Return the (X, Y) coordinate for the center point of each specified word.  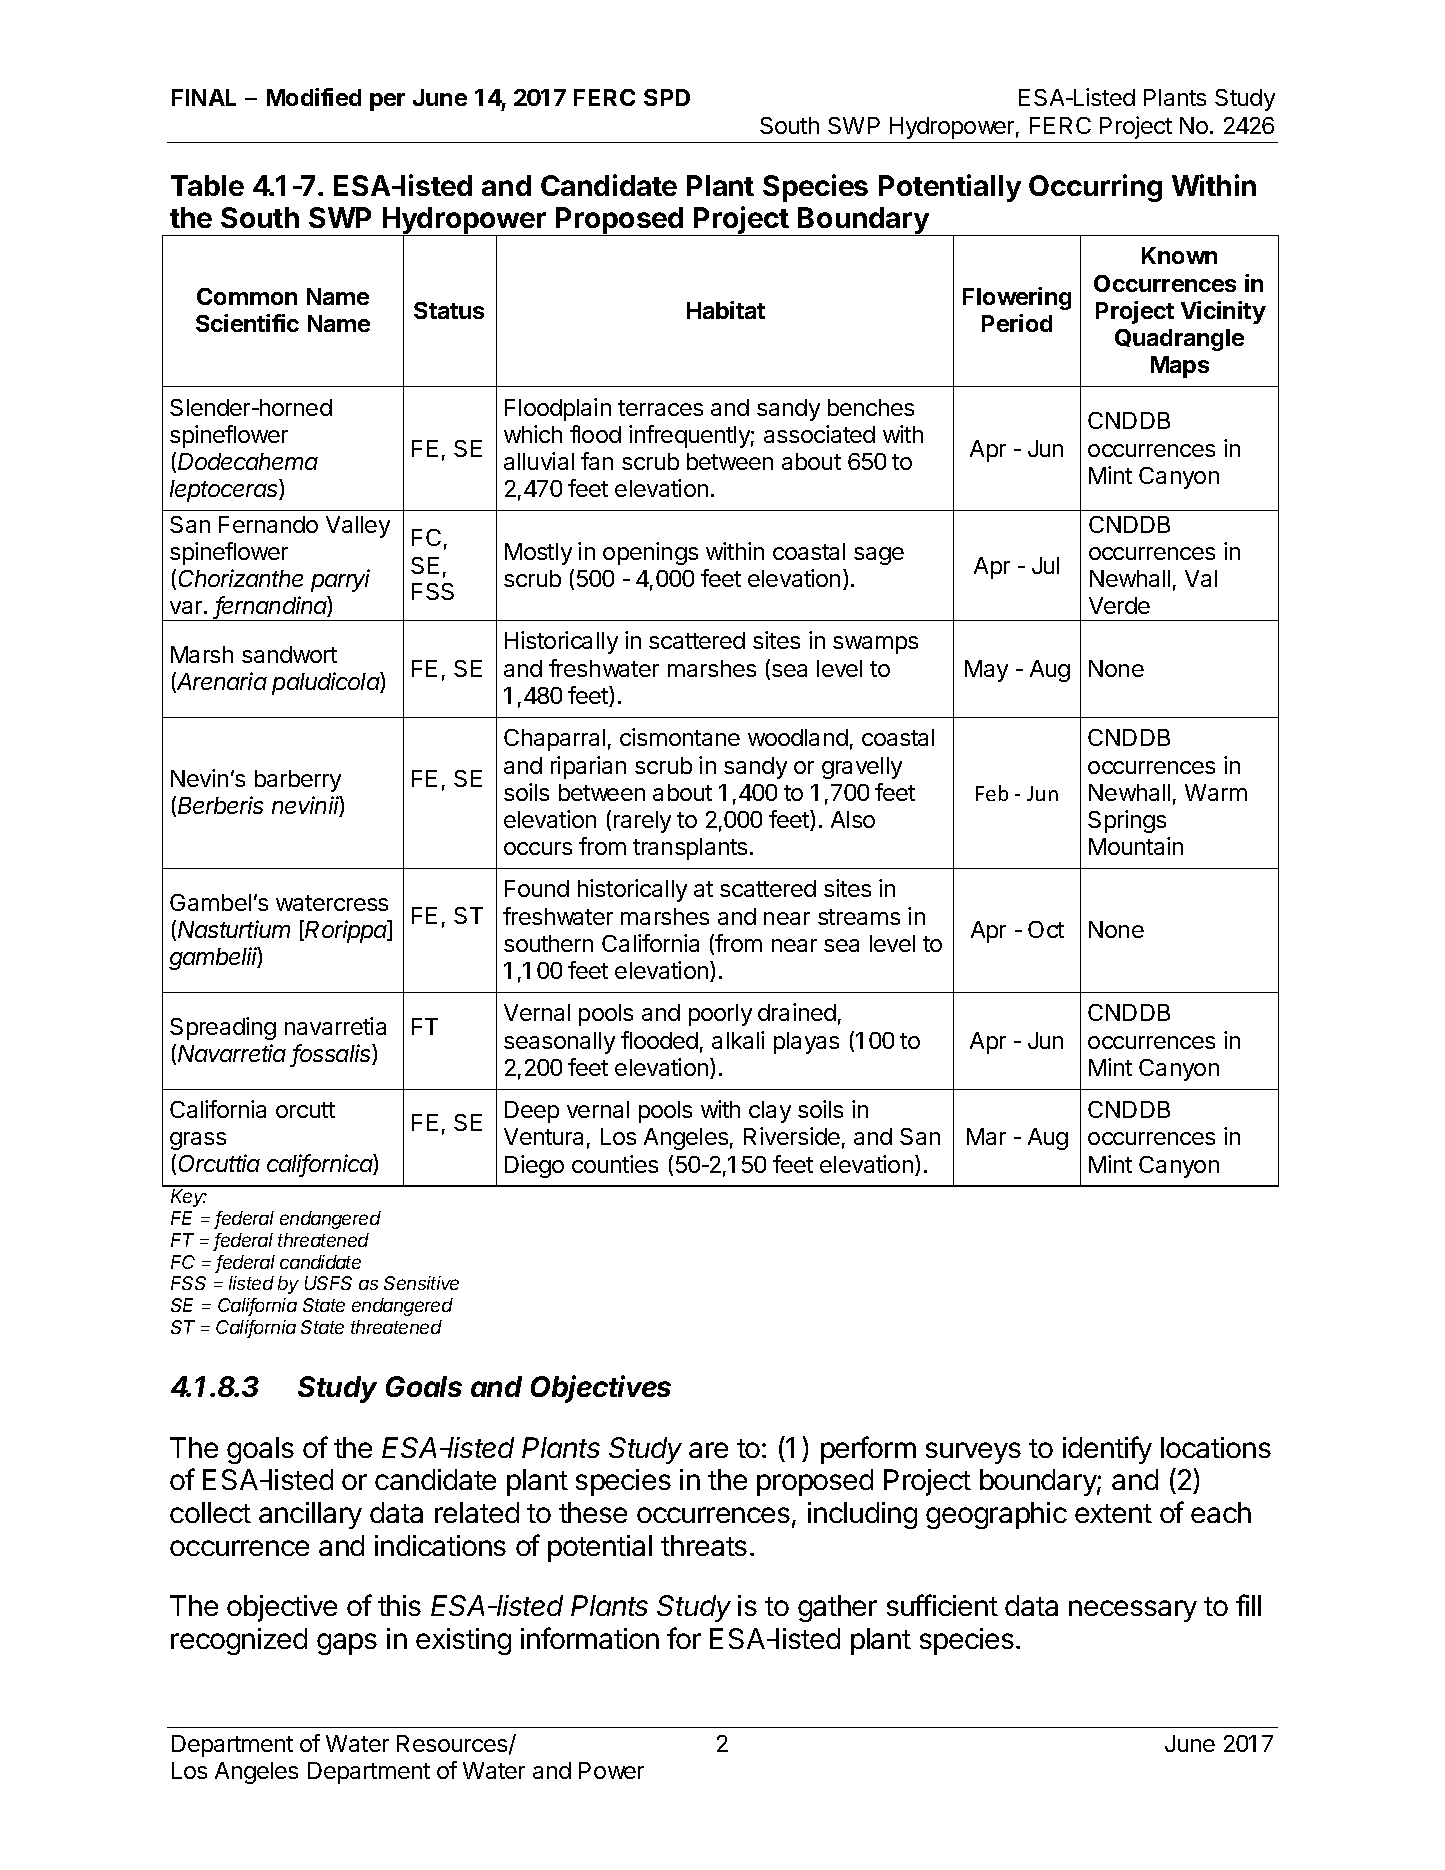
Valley (358, 527)
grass (198, 1141)
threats (704, 1545)
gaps (347, 1644)
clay (770, 1112)
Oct (1046, 929)
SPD (667, 97)
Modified (314, 97)
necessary (1133, 1611)
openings (650, 553)
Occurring (1095, 188)
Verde (1119, 605)
